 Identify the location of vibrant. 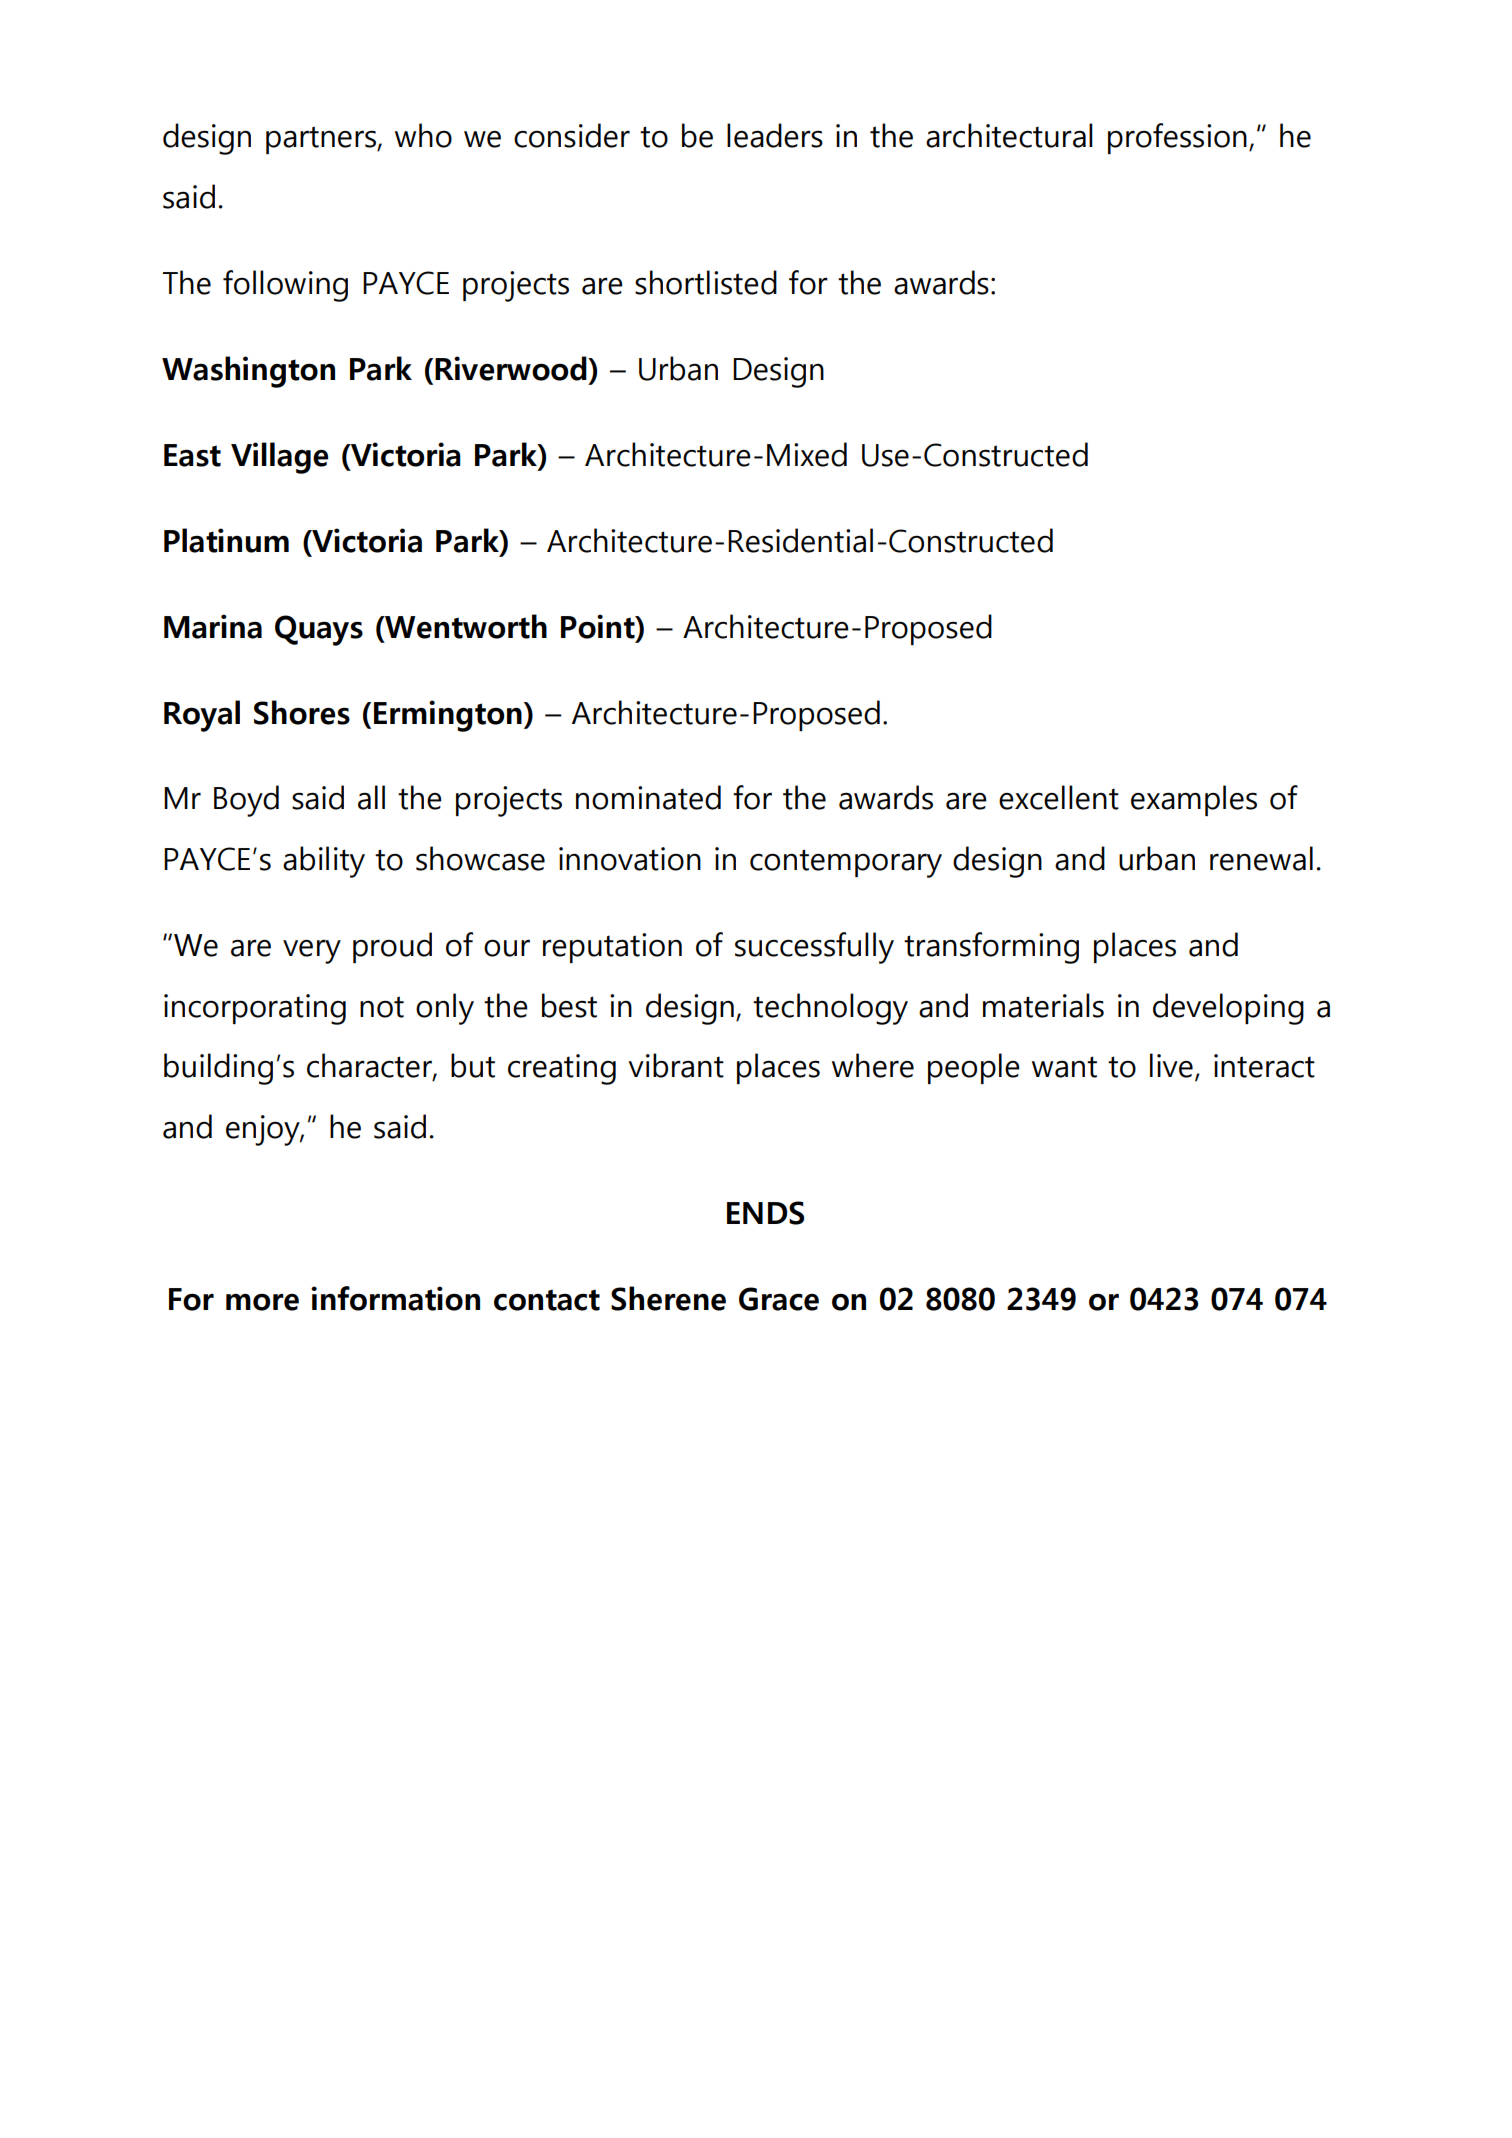
(676, 1065).
